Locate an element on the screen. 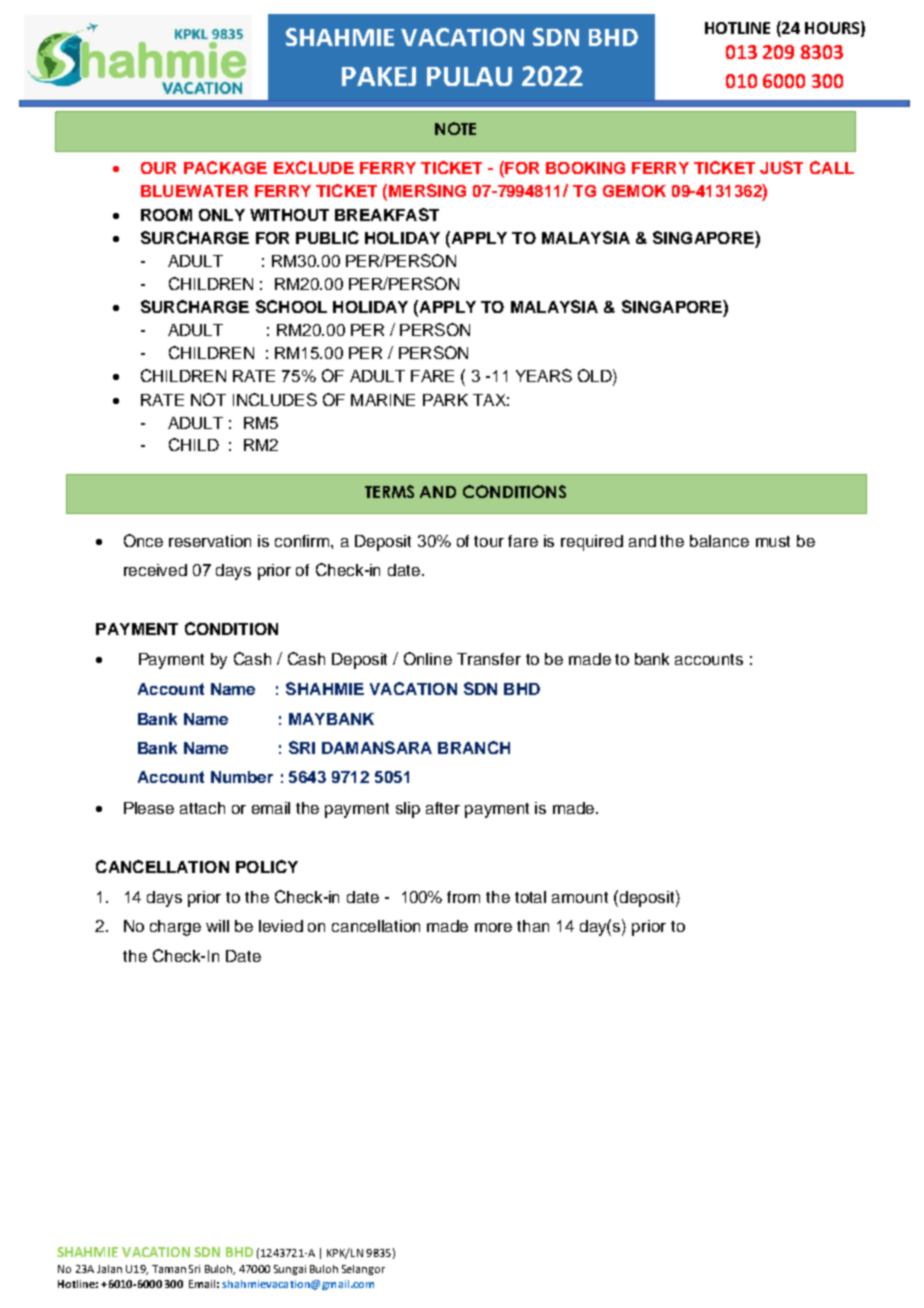  JUST is located at coordinates (781, 167).
